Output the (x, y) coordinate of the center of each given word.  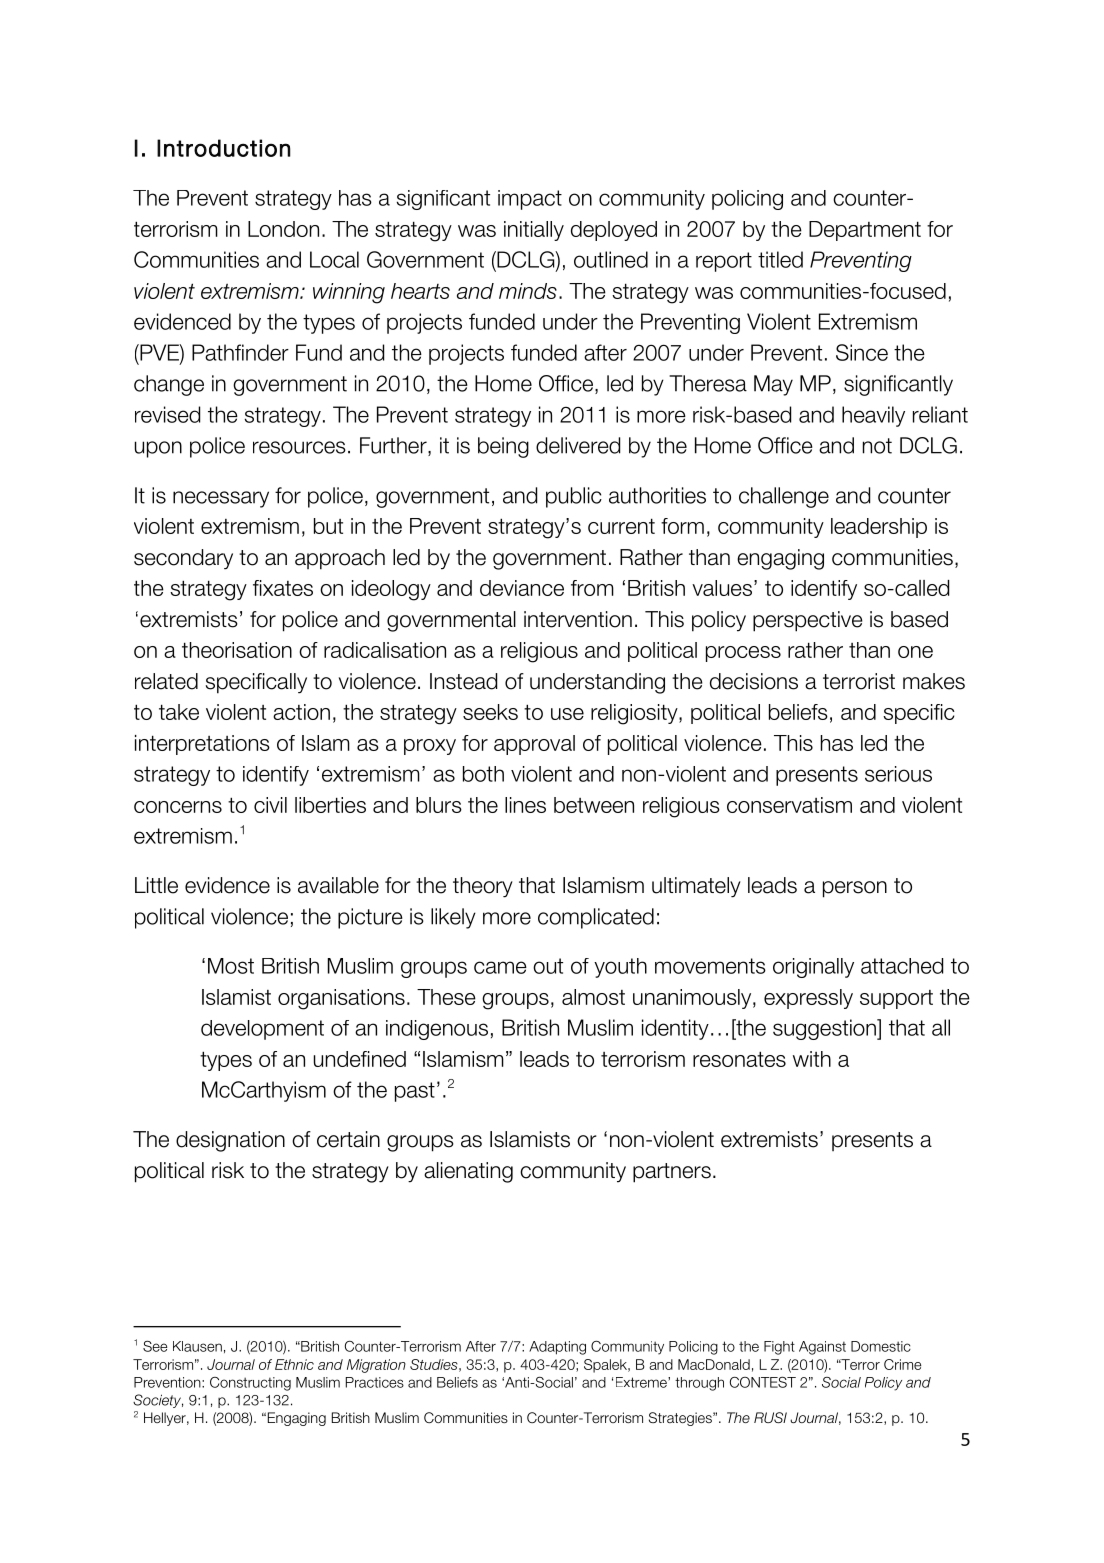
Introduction (224, 148)
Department (865, 231)
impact (530, 200)
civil (270, 805)
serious (898, 774)
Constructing (250, 1384)
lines (525, 805)
